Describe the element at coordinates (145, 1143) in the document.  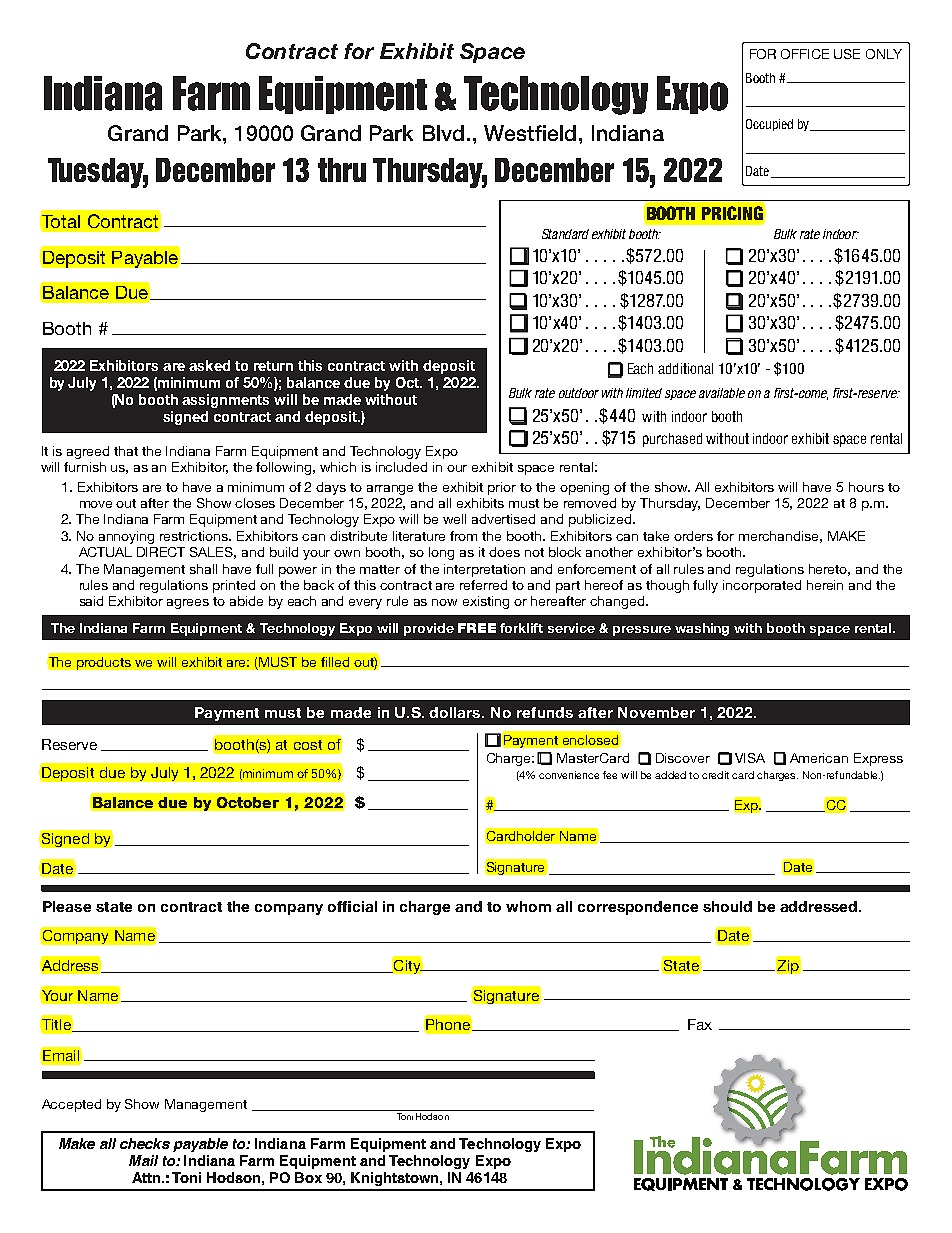
I see `checks` at that location.
